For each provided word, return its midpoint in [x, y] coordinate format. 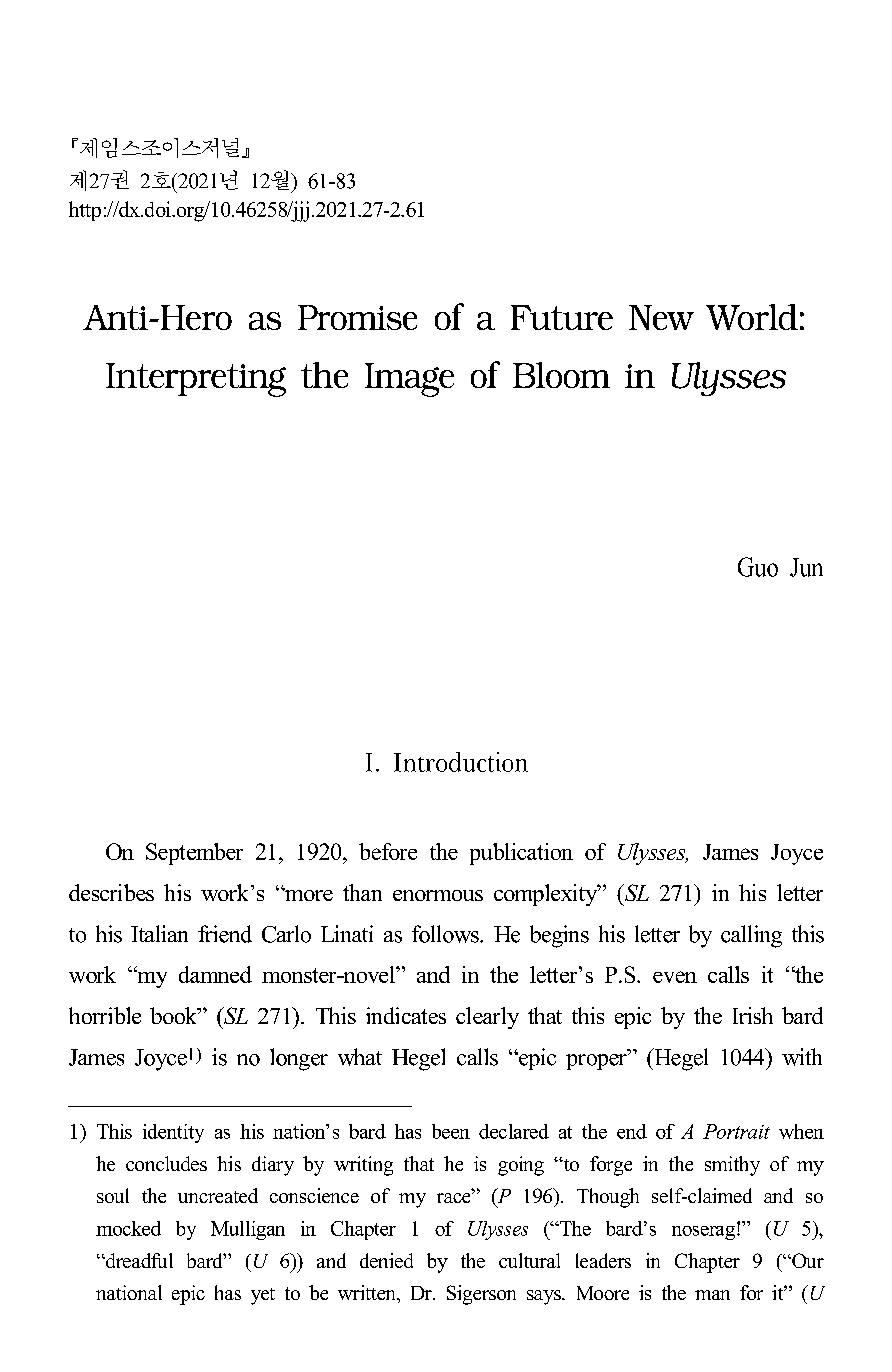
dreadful [138, 1260]
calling [751, 936]
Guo [758, 567]
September [194, 854]
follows [446, 934]
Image [409, 380]
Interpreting [196, 380]
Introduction [461, 762]
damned [215, 974]
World [752, 317]
